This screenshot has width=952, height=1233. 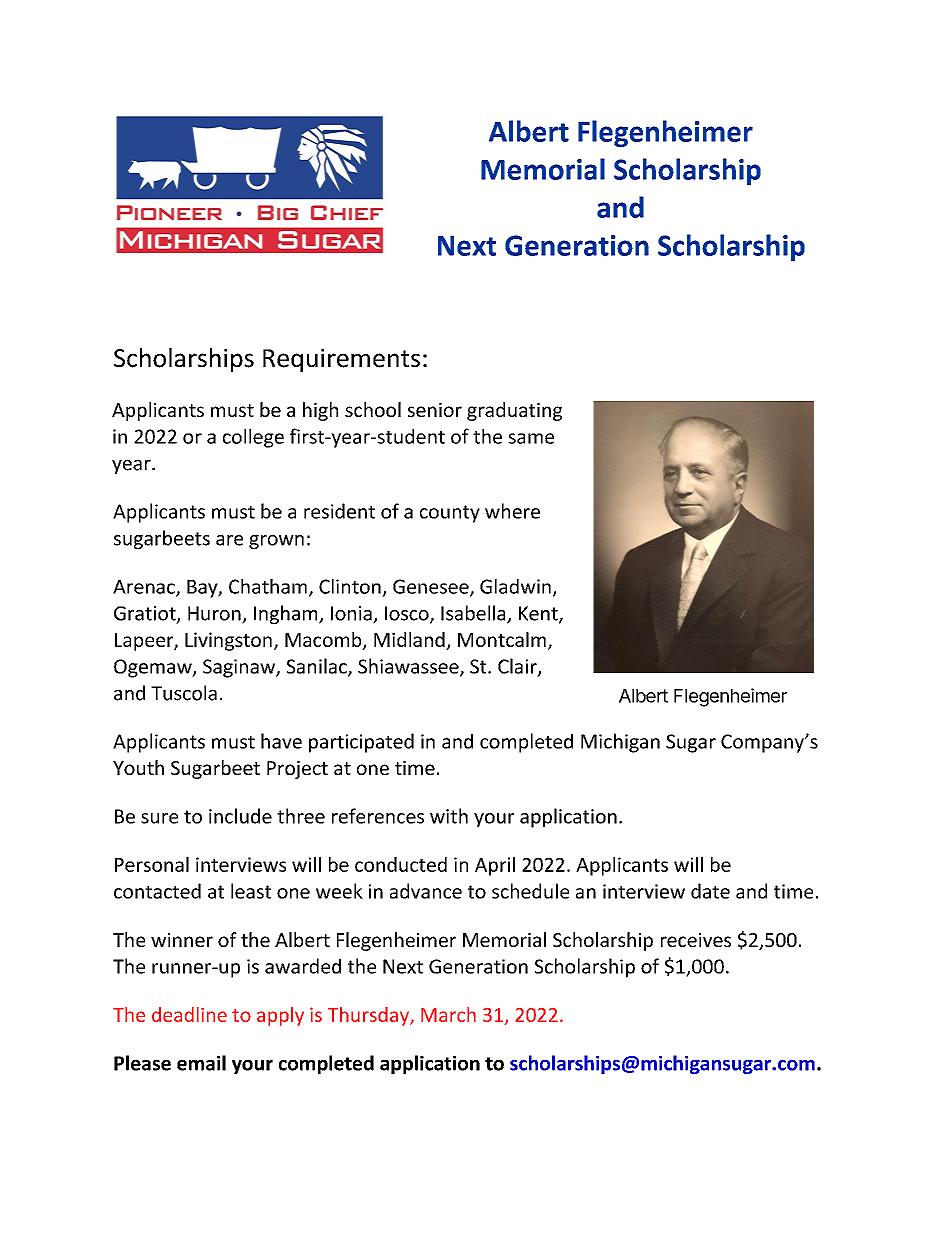 I want to click on graduating, so click(x=514, y=411).
